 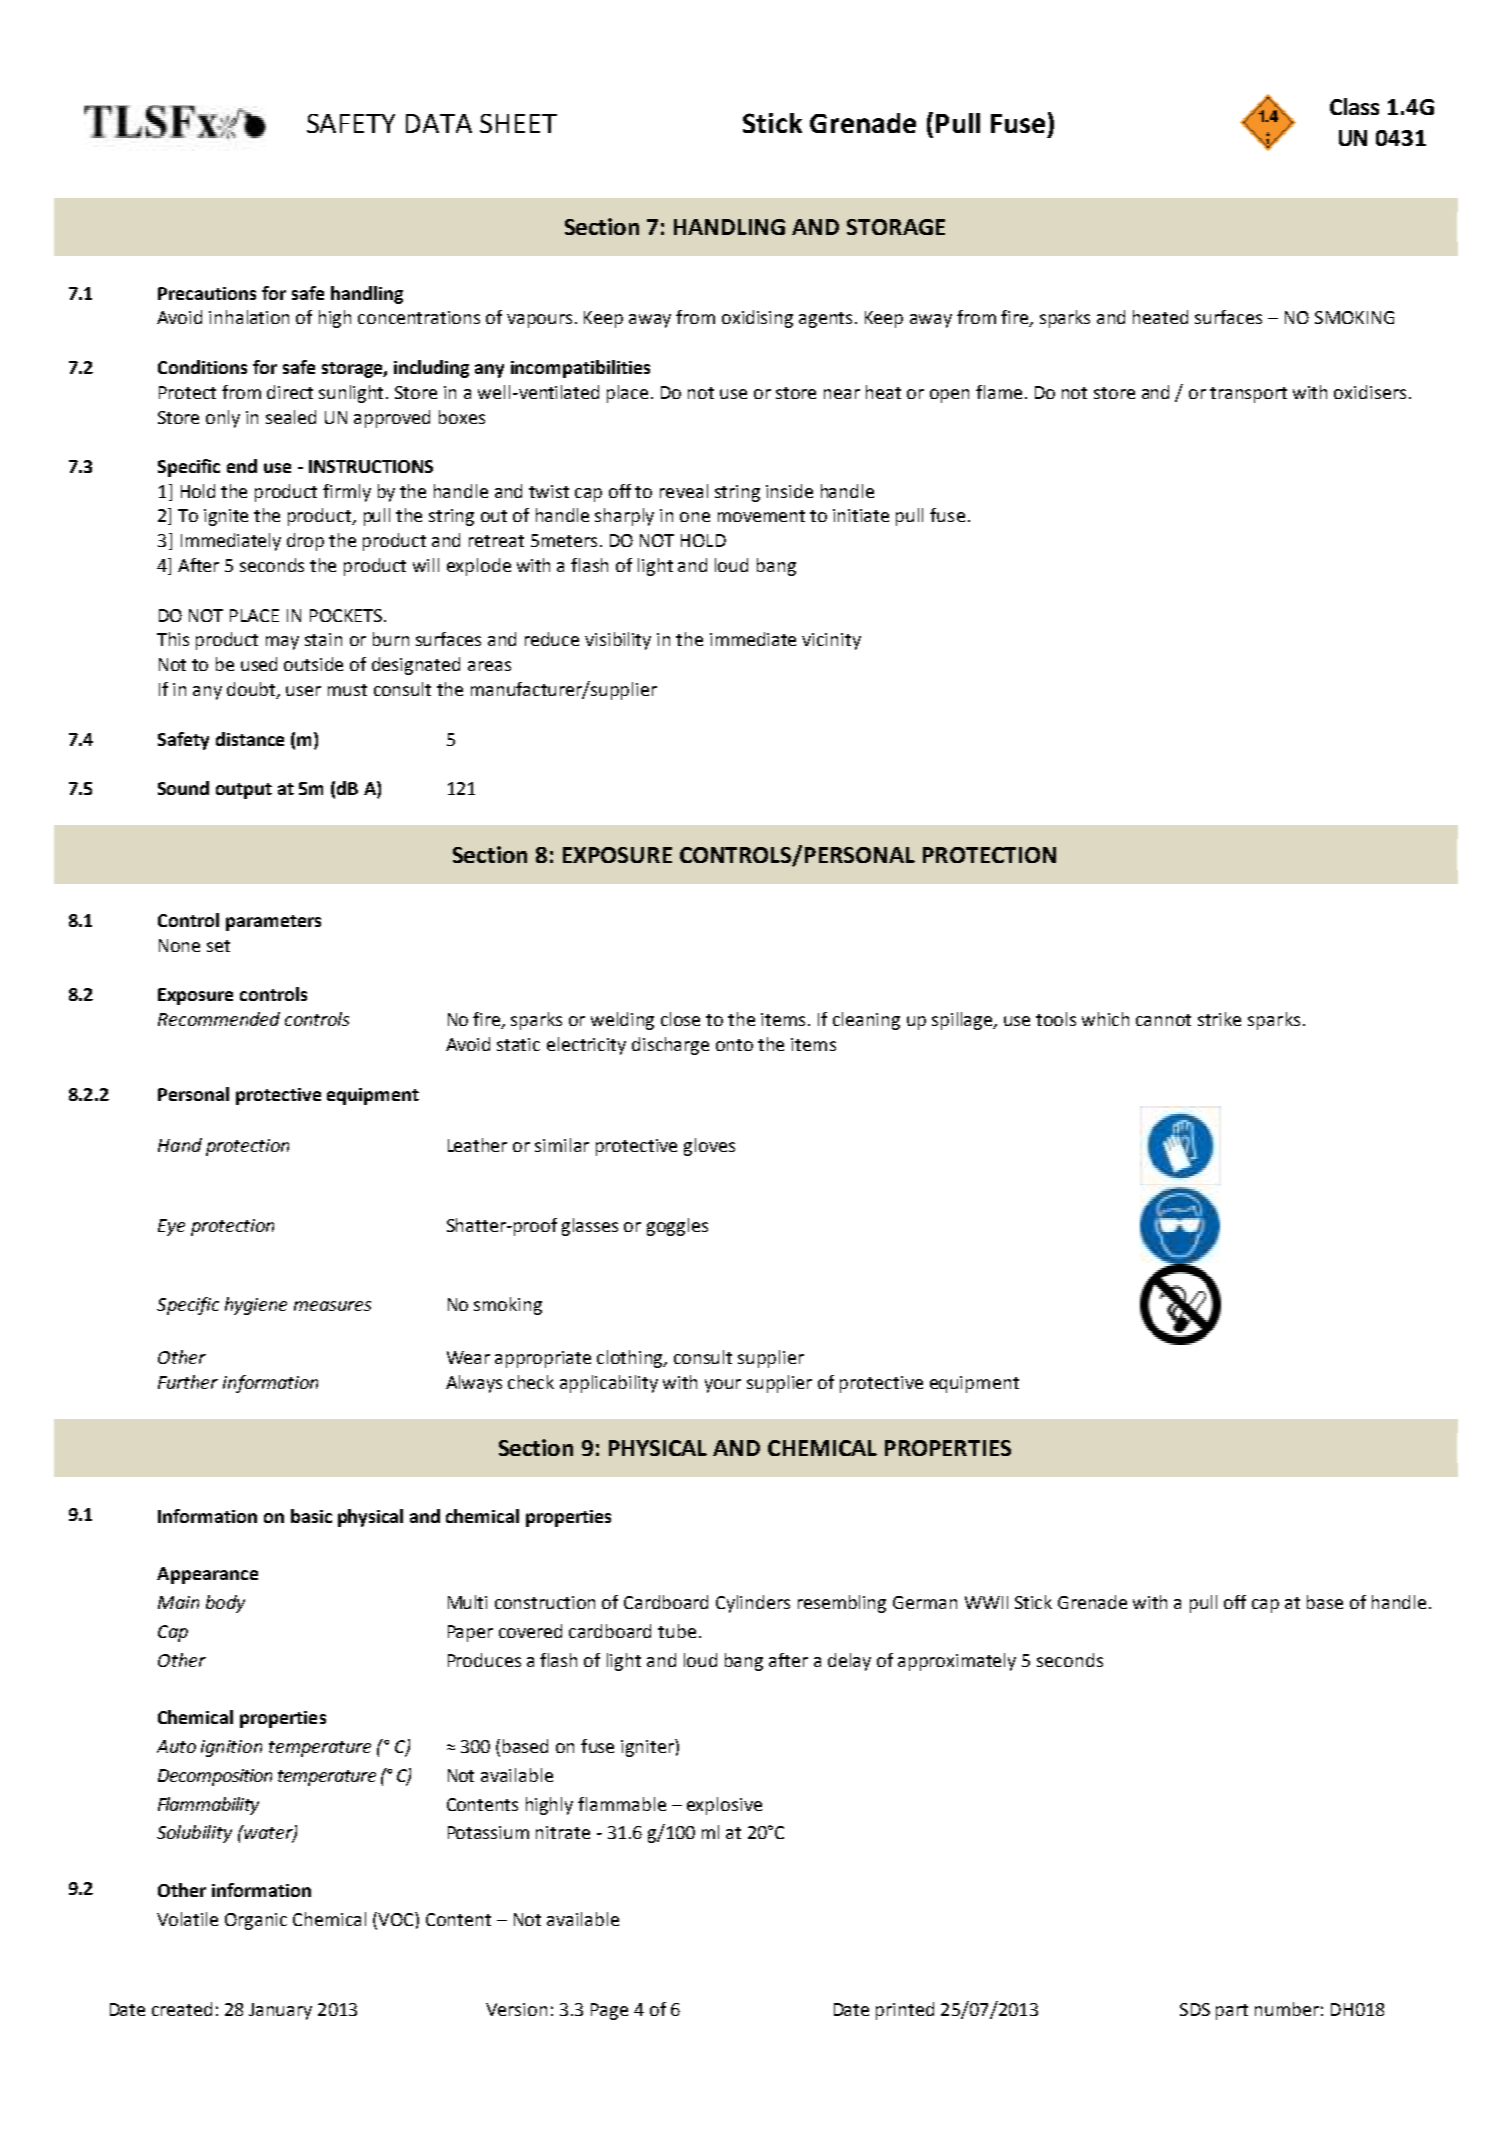 What do you see at coordinates (757, 319) in the screenshot?
I see `oxidising` at bounding box center [757, 319].
